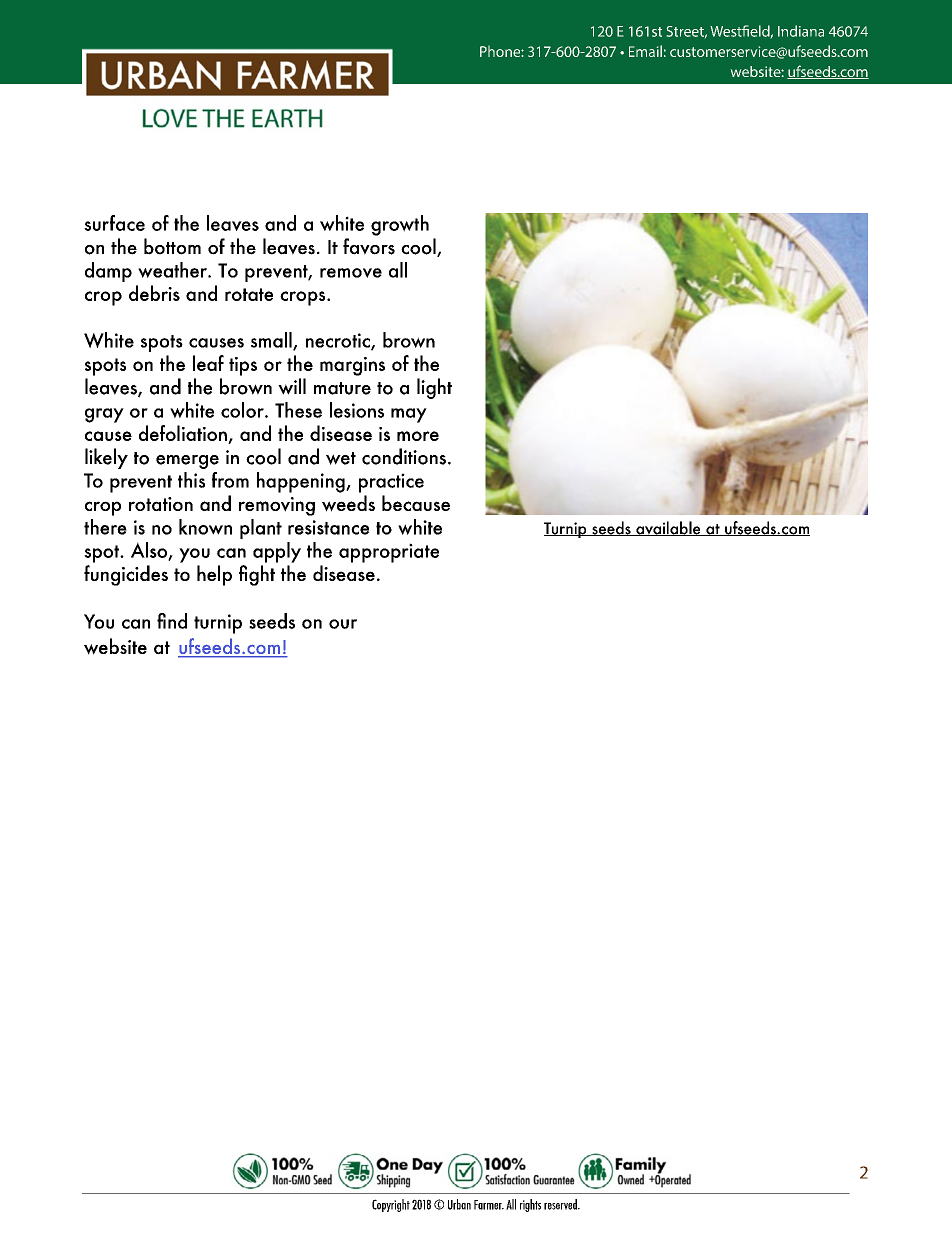  Describe the element at coordinates (184, 434) in the screenshot. I see `defoliation` at that location.
